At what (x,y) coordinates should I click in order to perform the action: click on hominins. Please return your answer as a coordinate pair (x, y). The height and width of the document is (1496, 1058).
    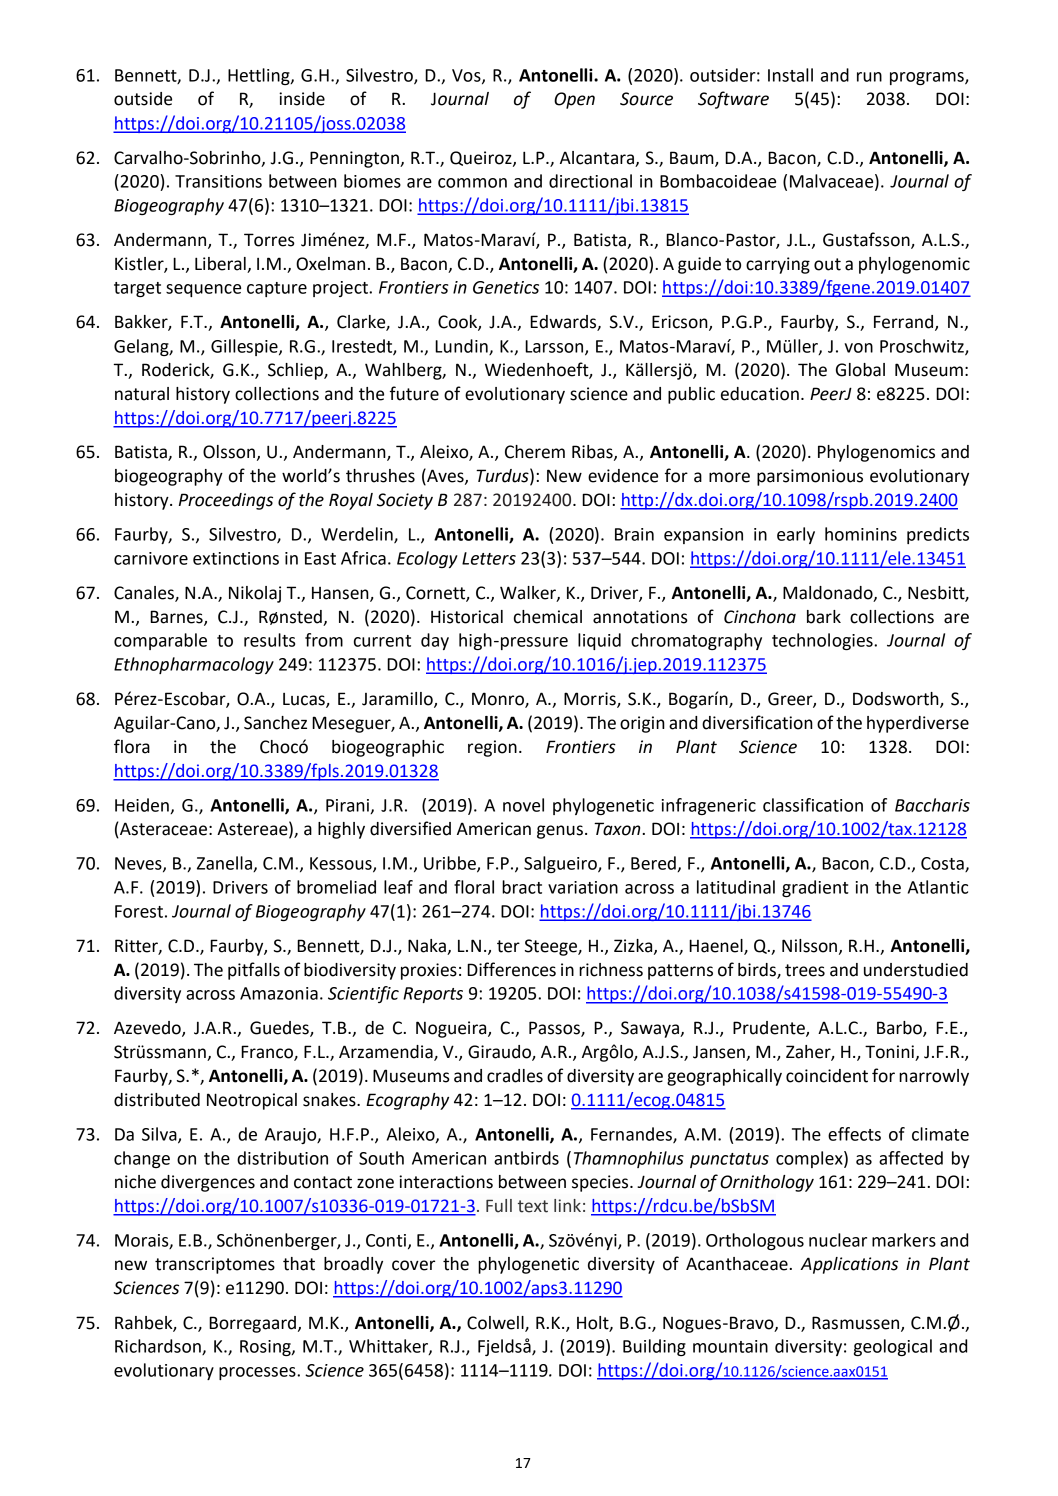
    Looking at the image, I should click on (861, 534).
